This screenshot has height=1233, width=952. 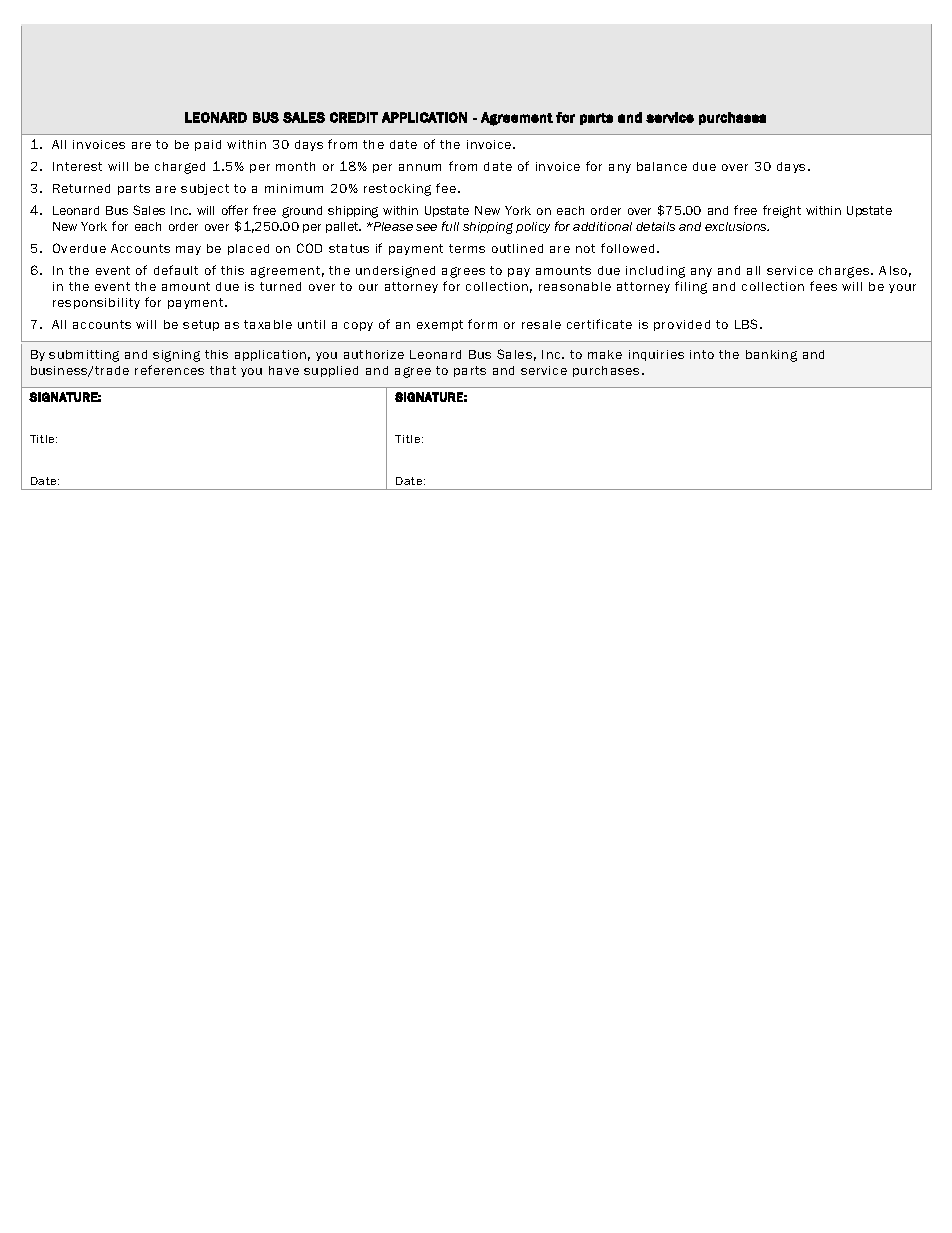 I want to click on references, so click(x=169, y=370).
